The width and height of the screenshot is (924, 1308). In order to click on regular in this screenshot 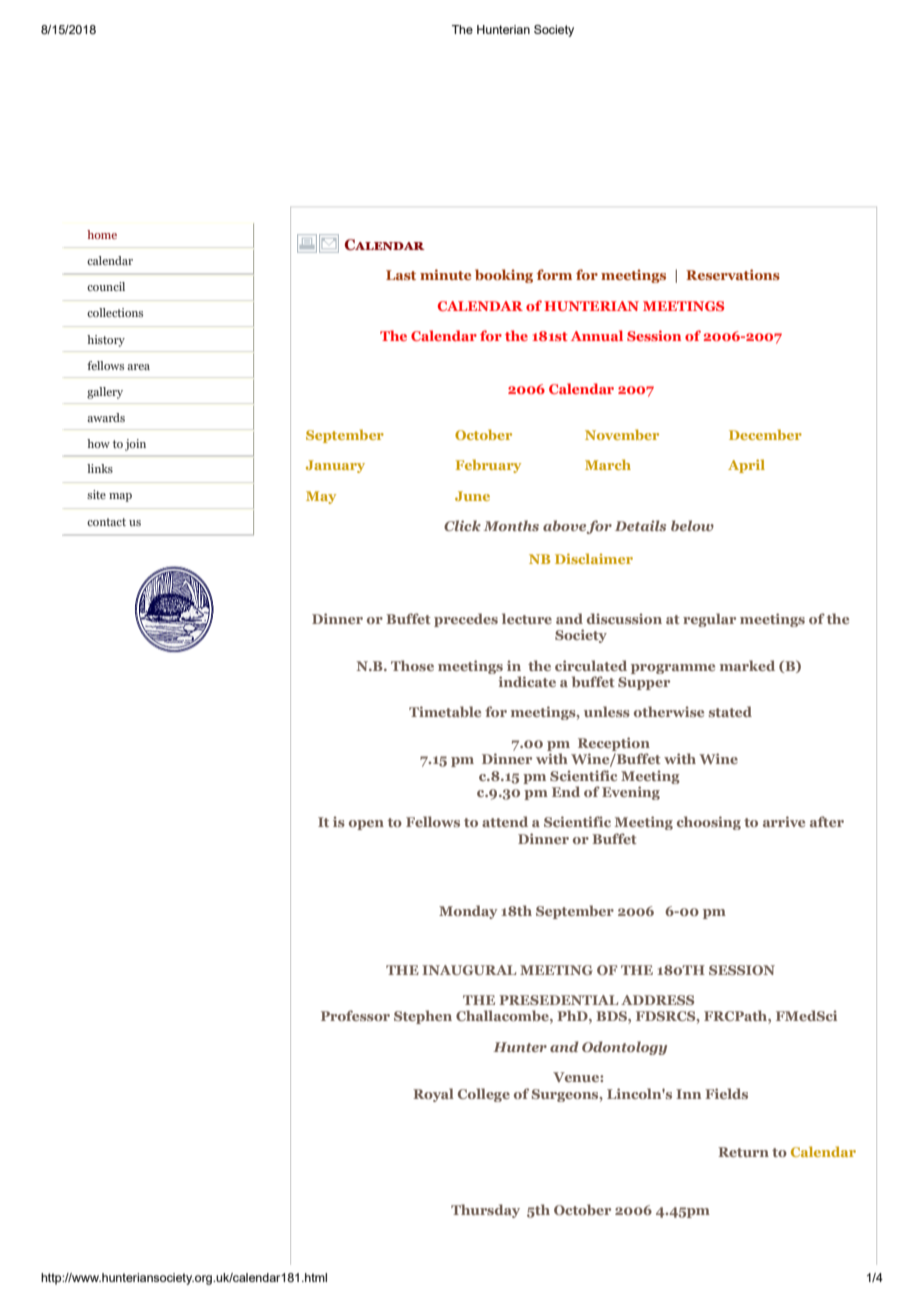, I will do `click(709, 620)`.
